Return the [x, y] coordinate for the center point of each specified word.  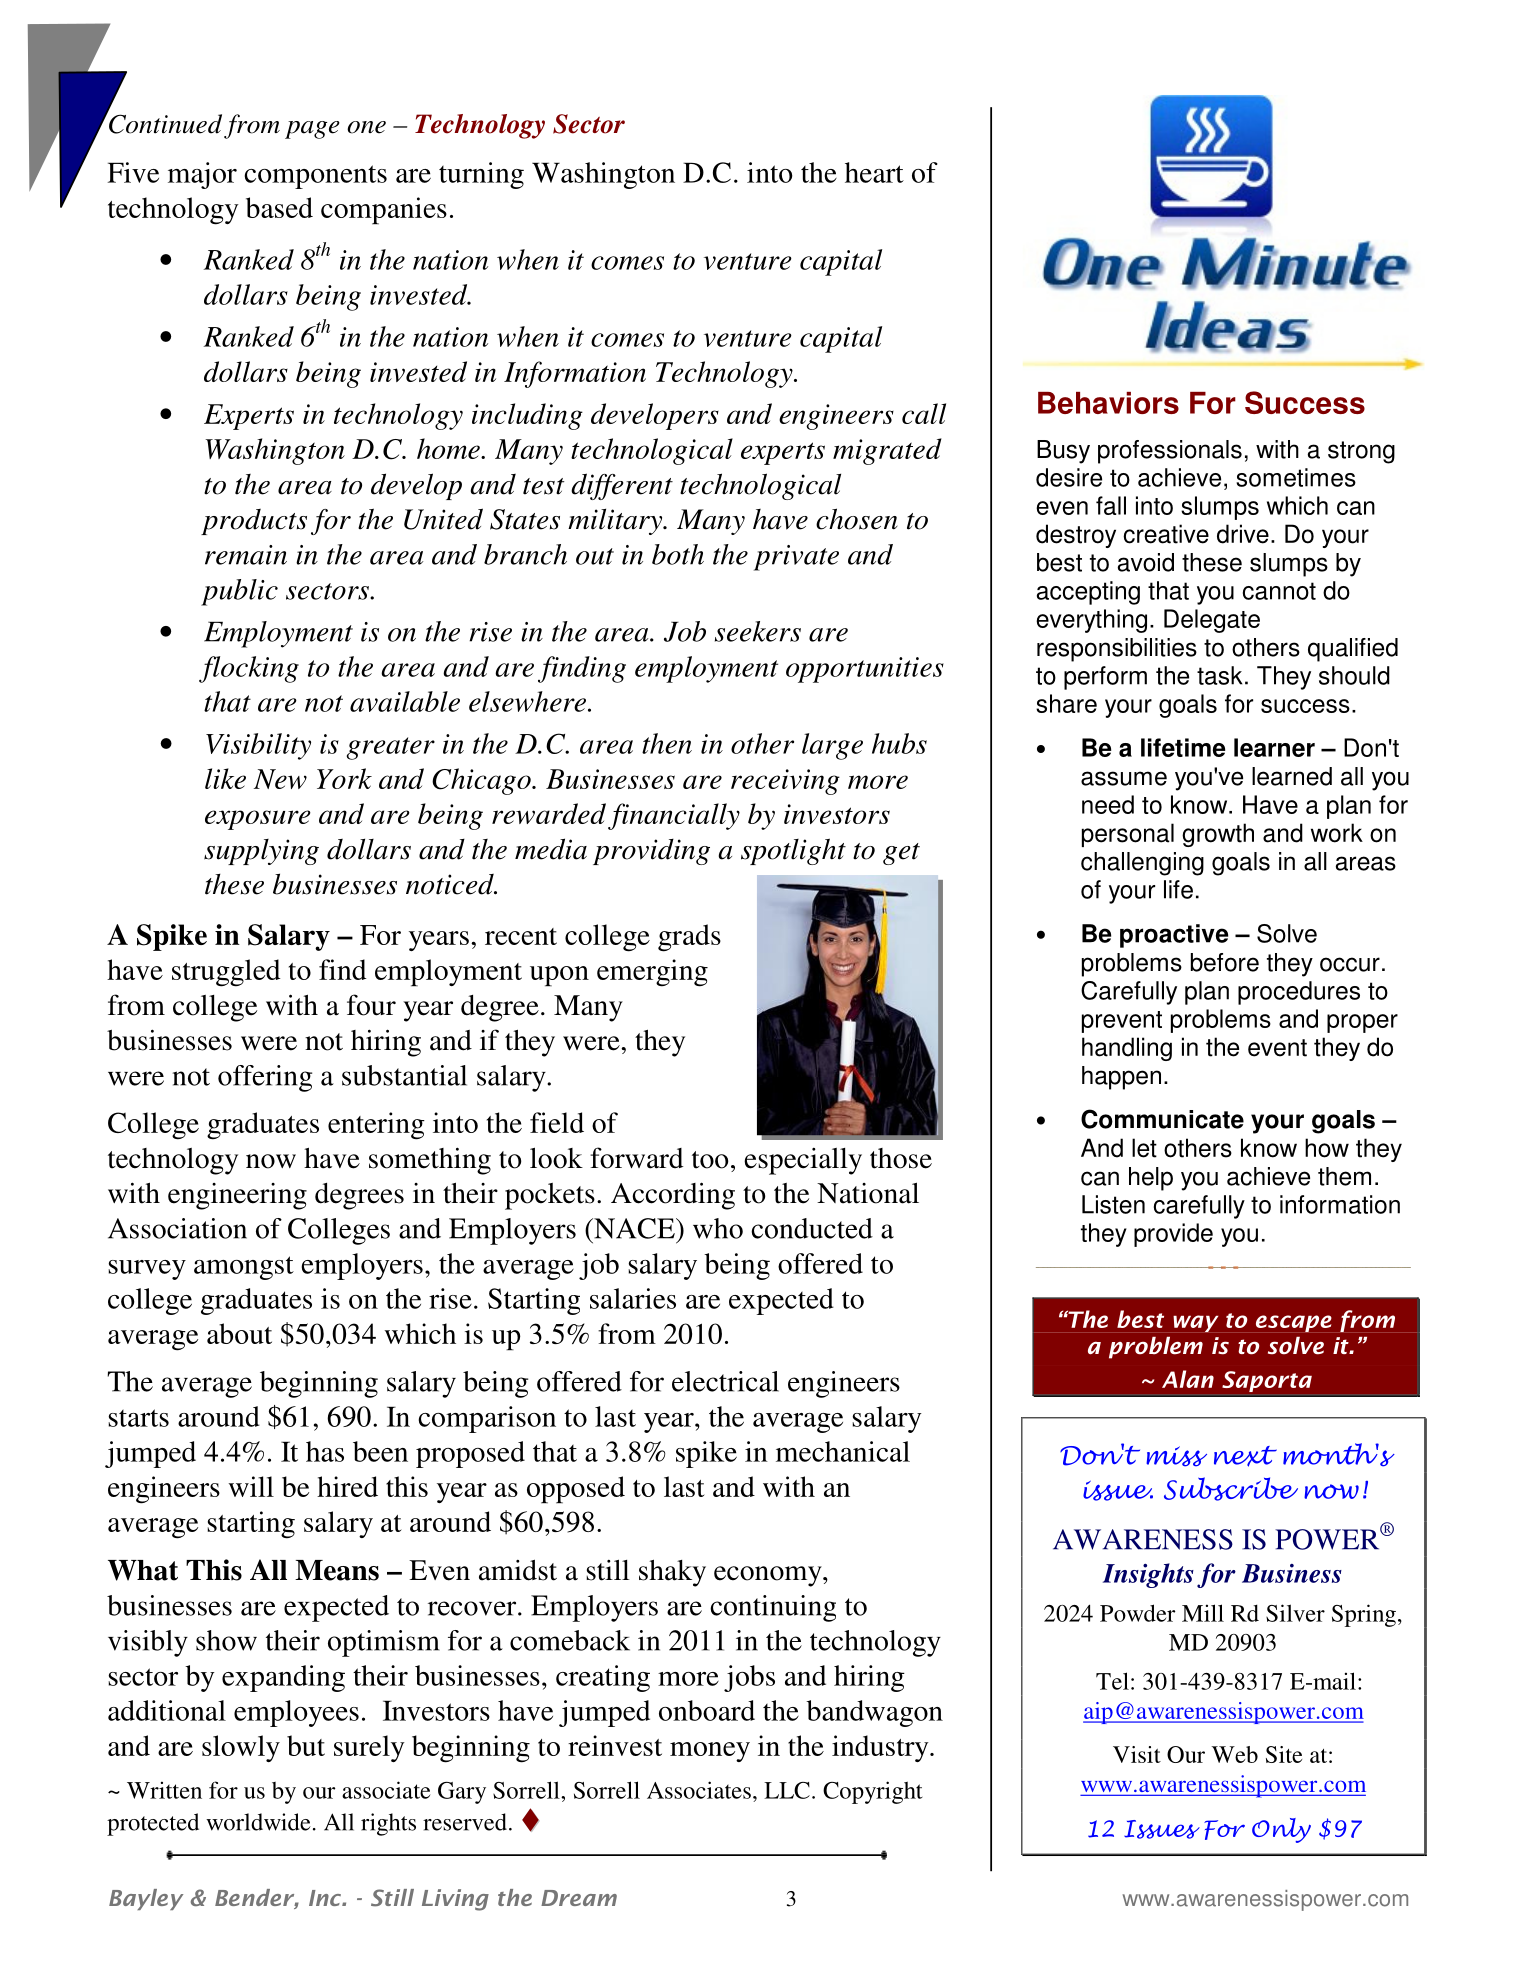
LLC [787, 1790]
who [718, 1228]
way [1195, 1323]
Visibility [258, 746]
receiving [785, 782]
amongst [244, 1268]
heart [874, 172]
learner [1274, 747]
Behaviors [1108, 403]
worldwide [258, 1822]
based [279, 207]
